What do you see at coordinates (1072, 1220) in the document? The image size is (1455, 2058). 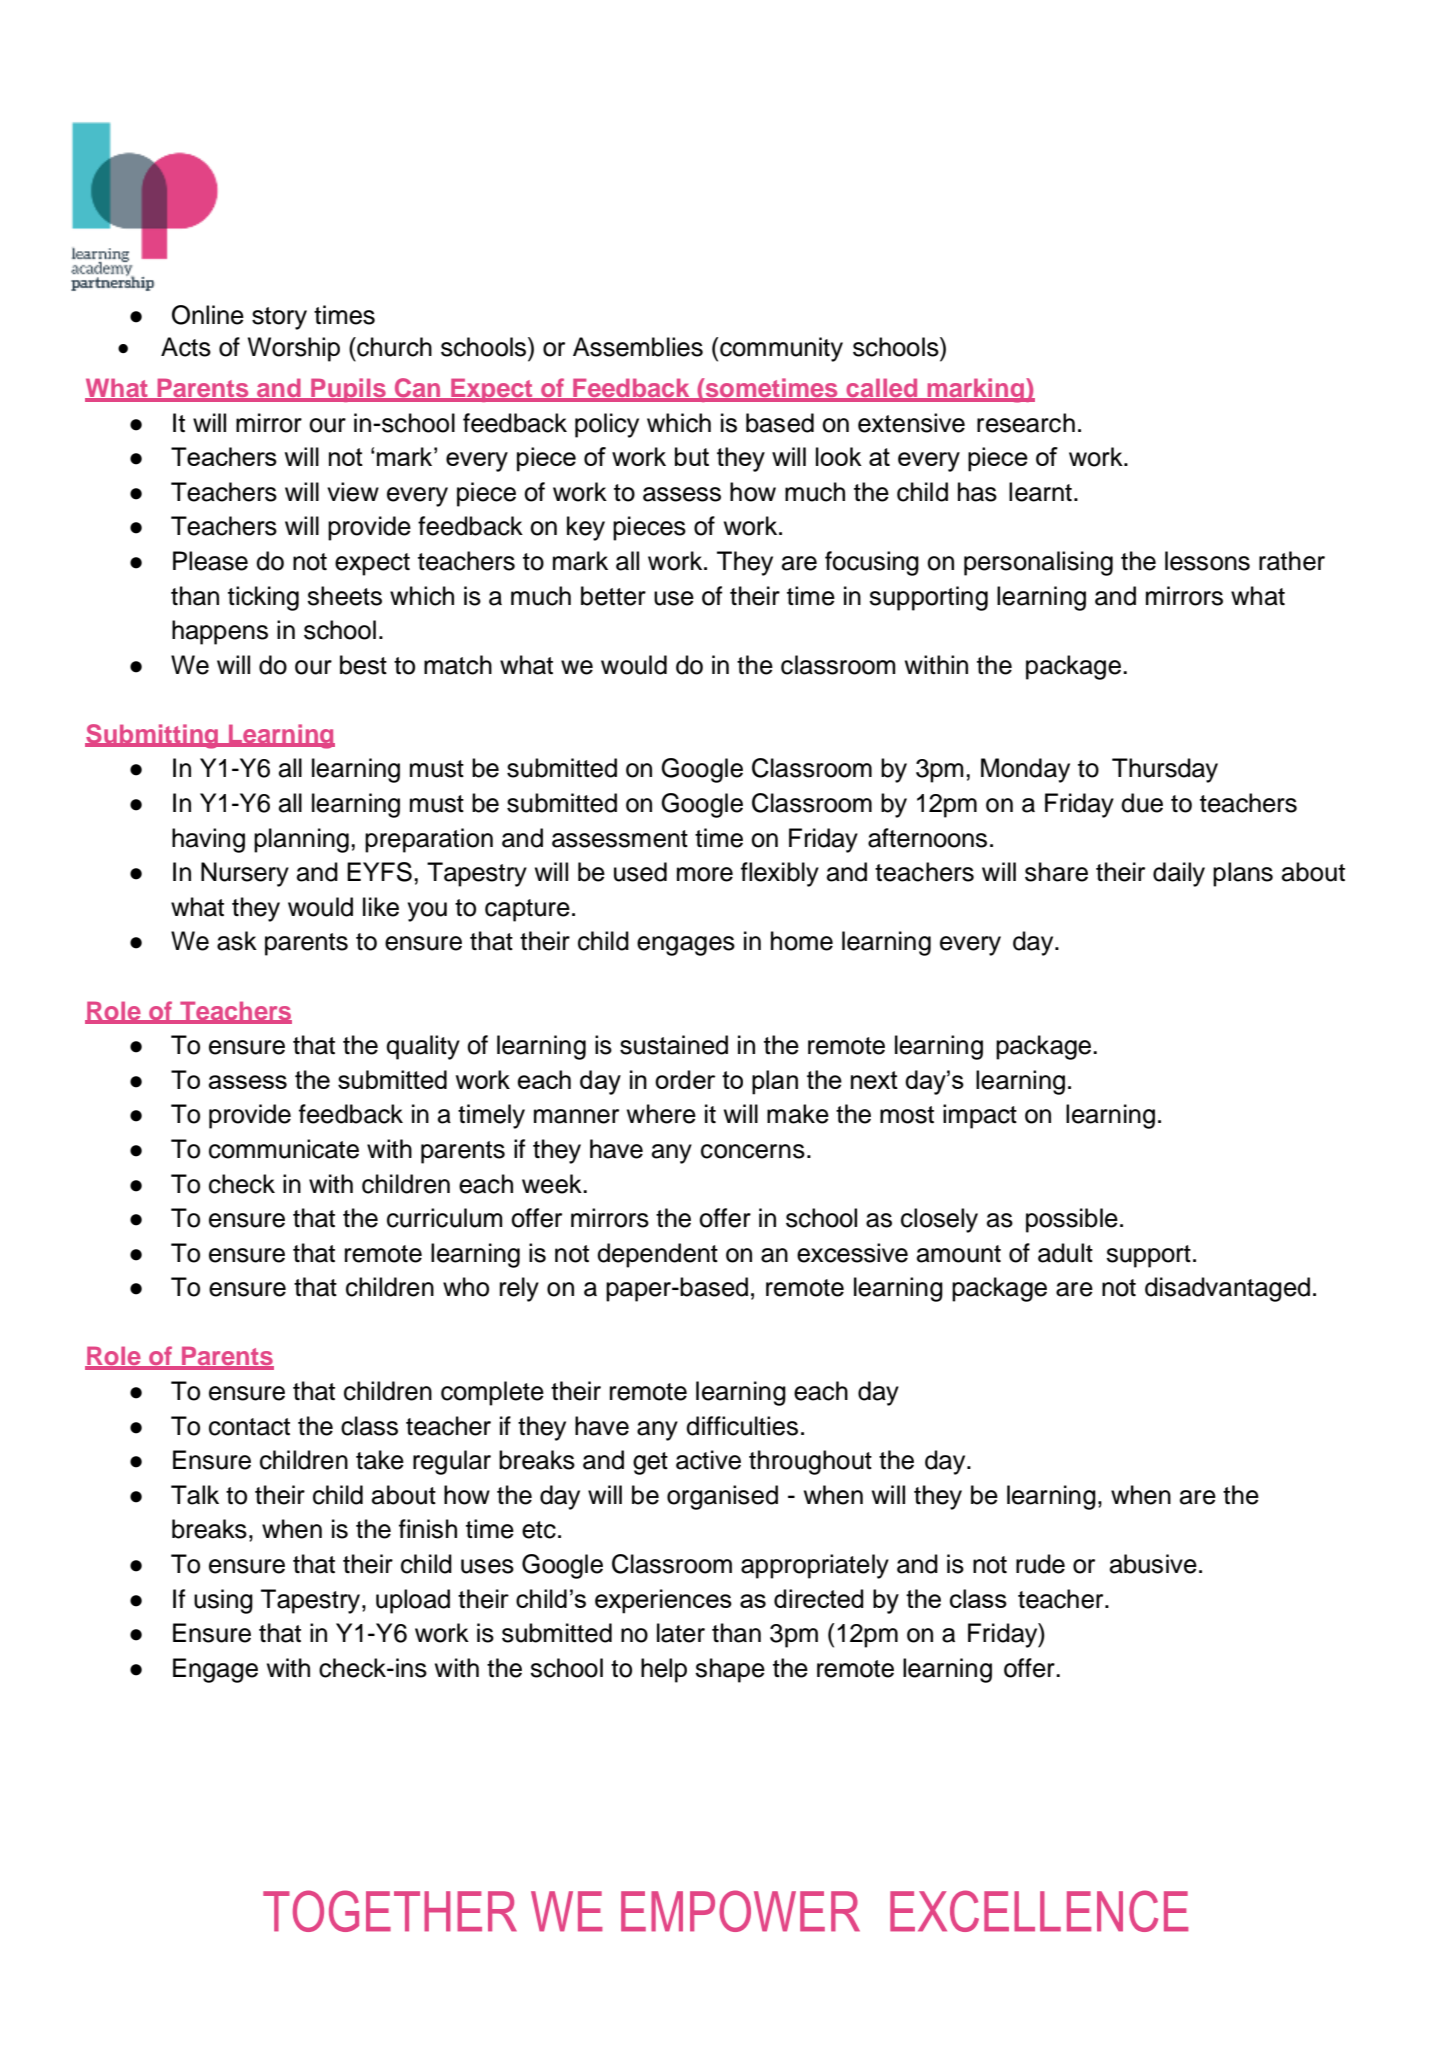 I see `possible` at bounding box center [1072, 1220].
